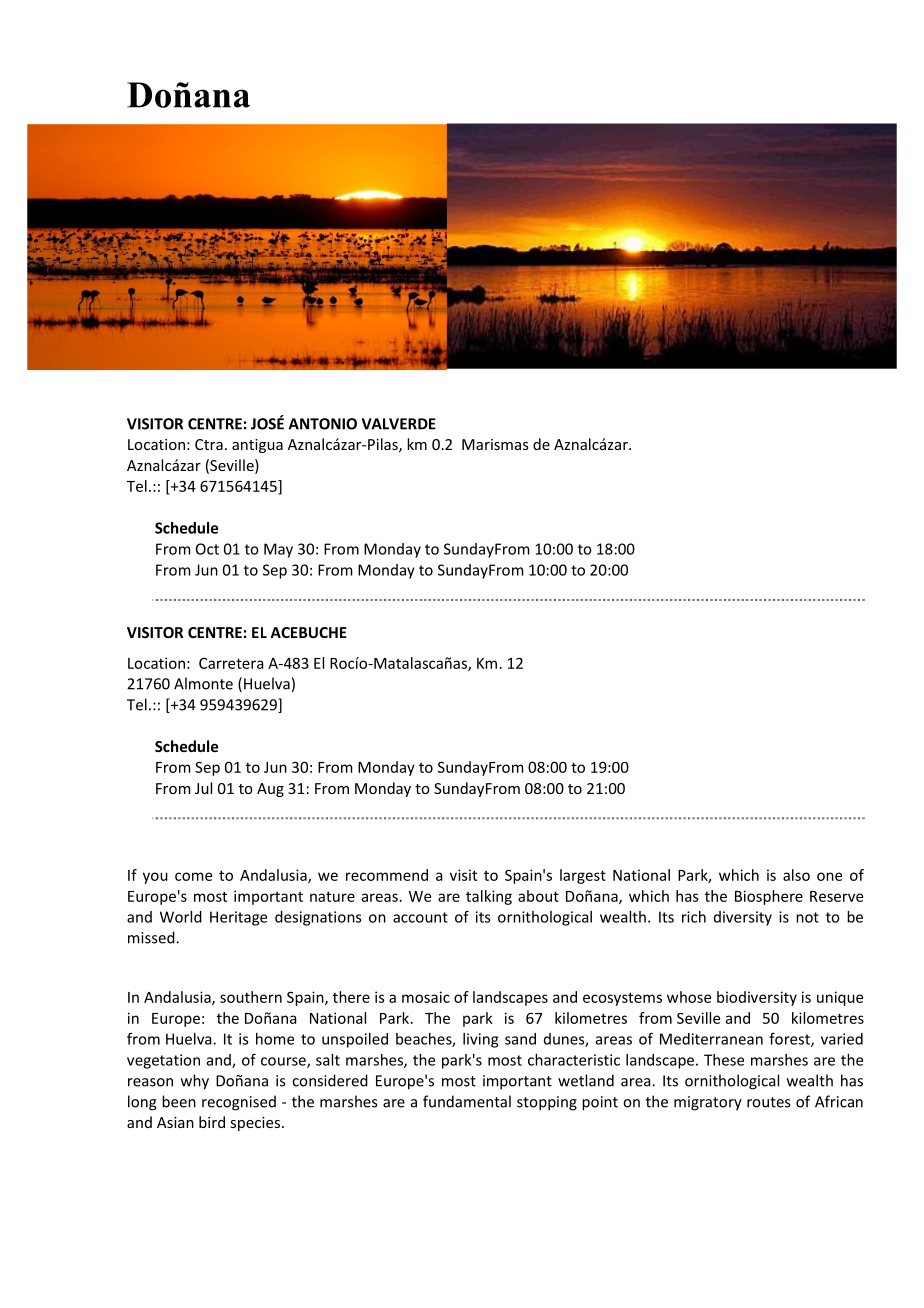 The width and height of the screenshot is (924, 1308). Describe the element at coordinates (796, 875) in the screenshot. I see `also` at that location.
